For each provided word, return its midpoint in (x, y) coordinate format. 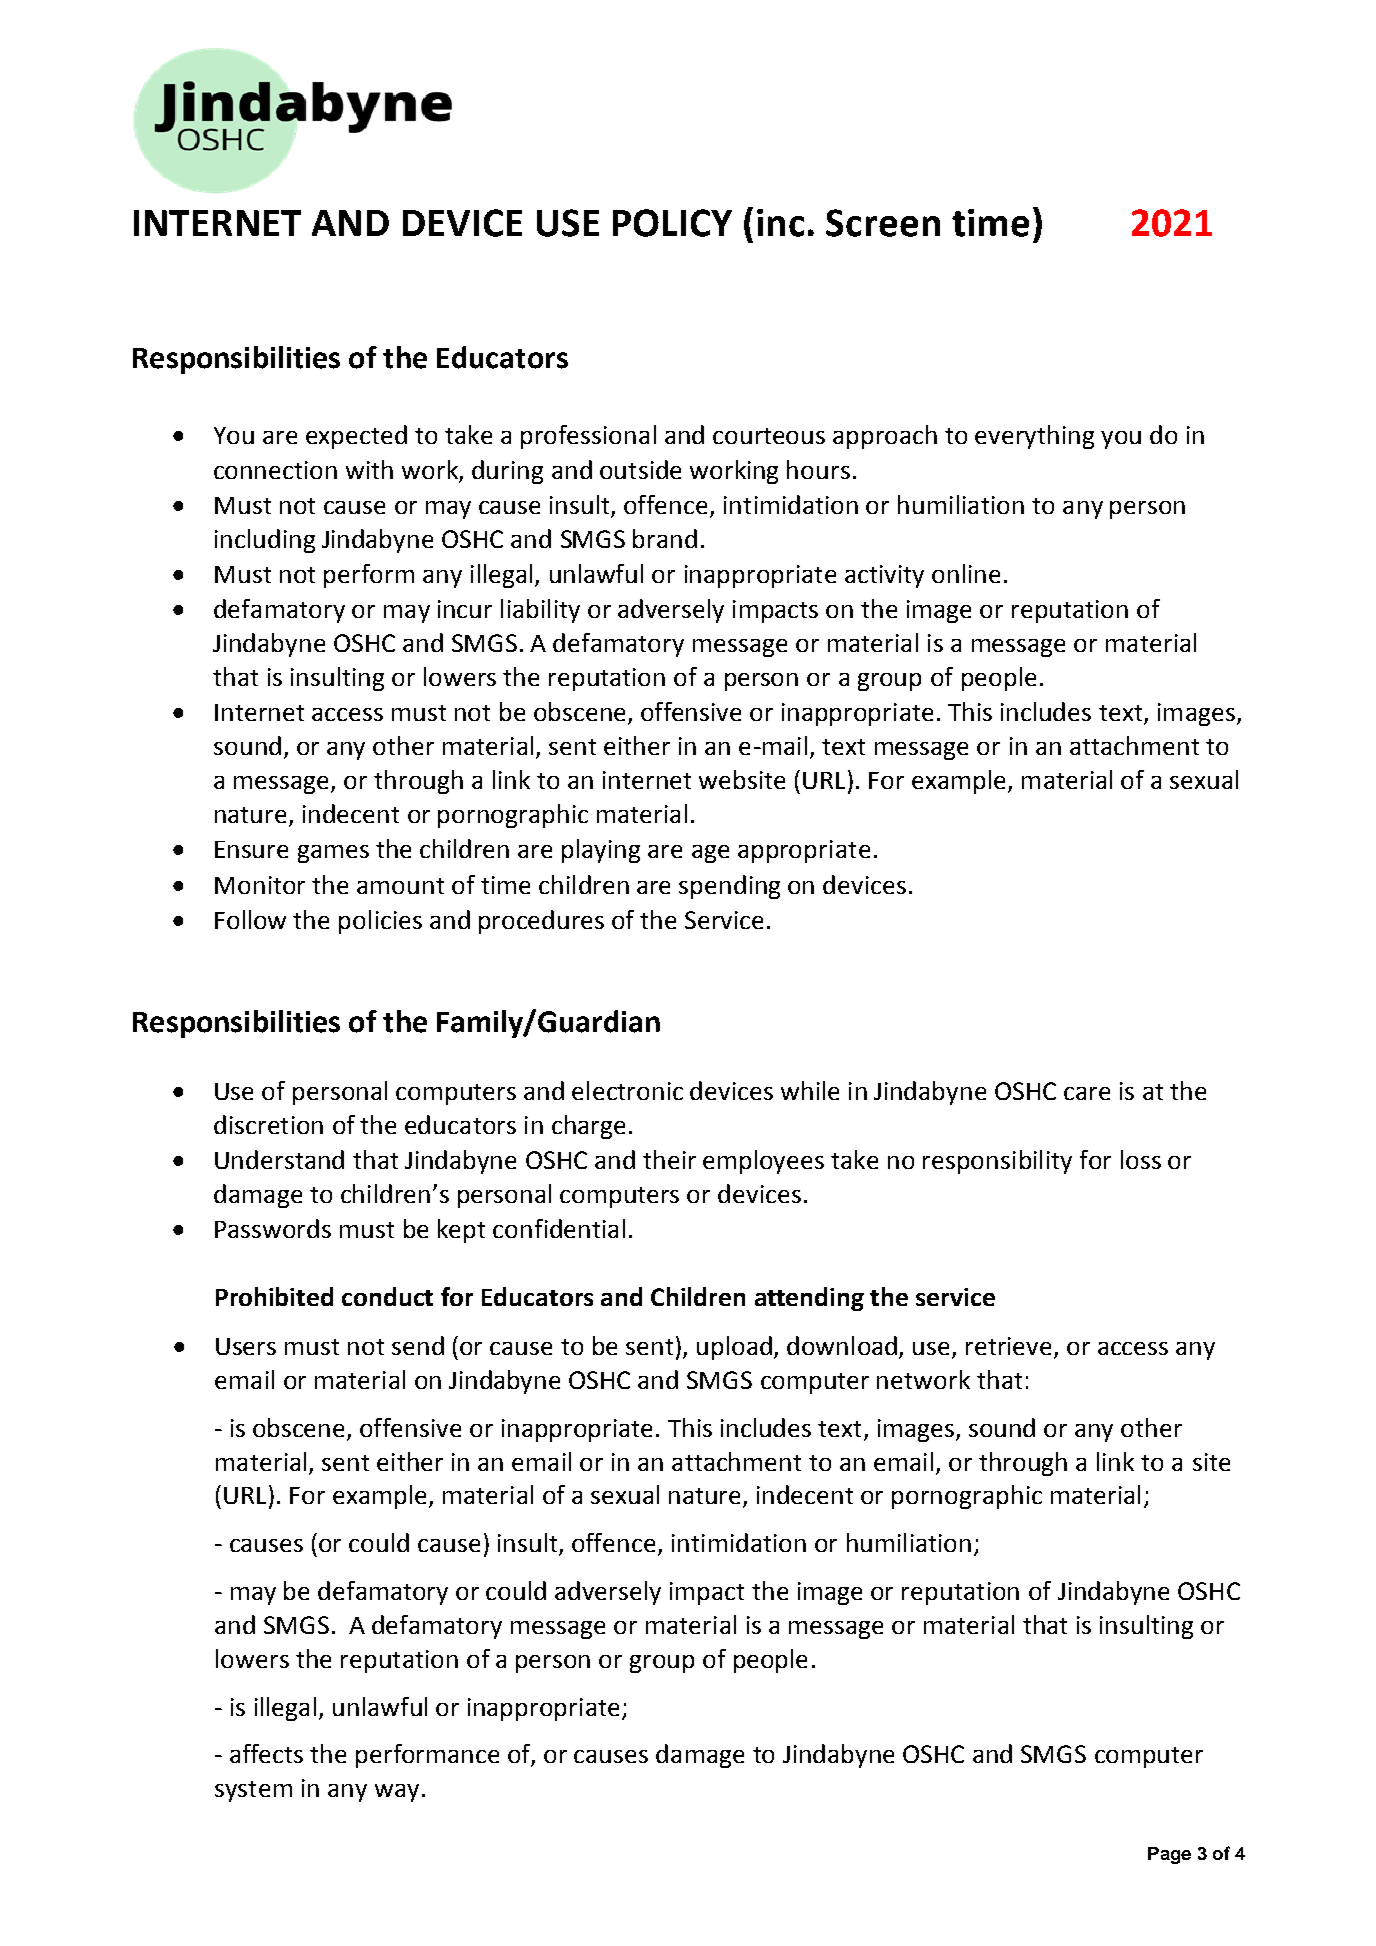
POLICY (672, 223)
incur (465, 609)
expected (356, 437)
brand (665, 538)
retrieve (1010, 1347)
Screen (883, 223)
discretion (268, 1124)
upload (734, 1348)
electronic (627, 1090)
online (966, 573)
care (1087, 1093)
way (397, 1793)
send (418, 1345)
